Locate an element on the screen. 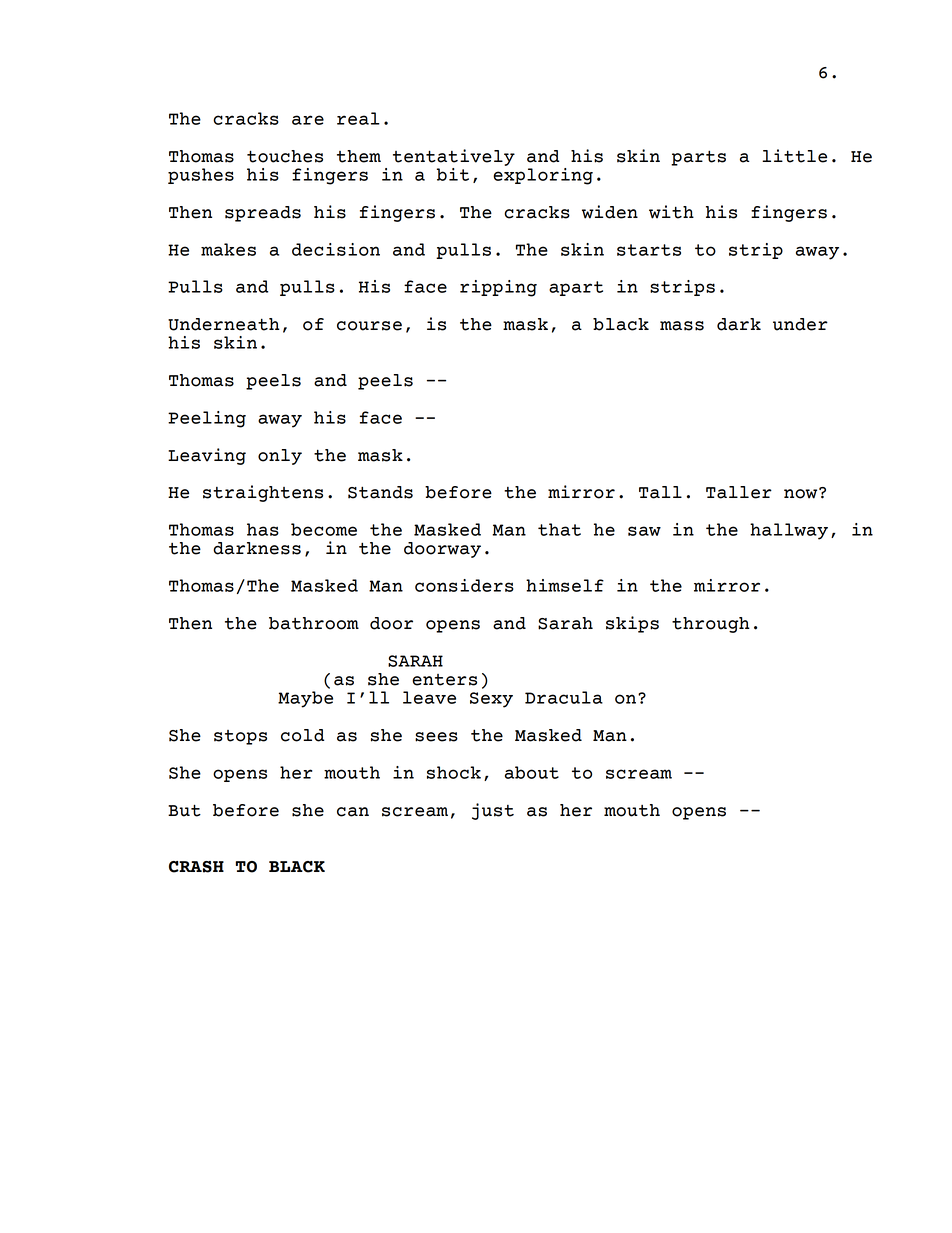  Sexy is located at coordinates (491, 700).
